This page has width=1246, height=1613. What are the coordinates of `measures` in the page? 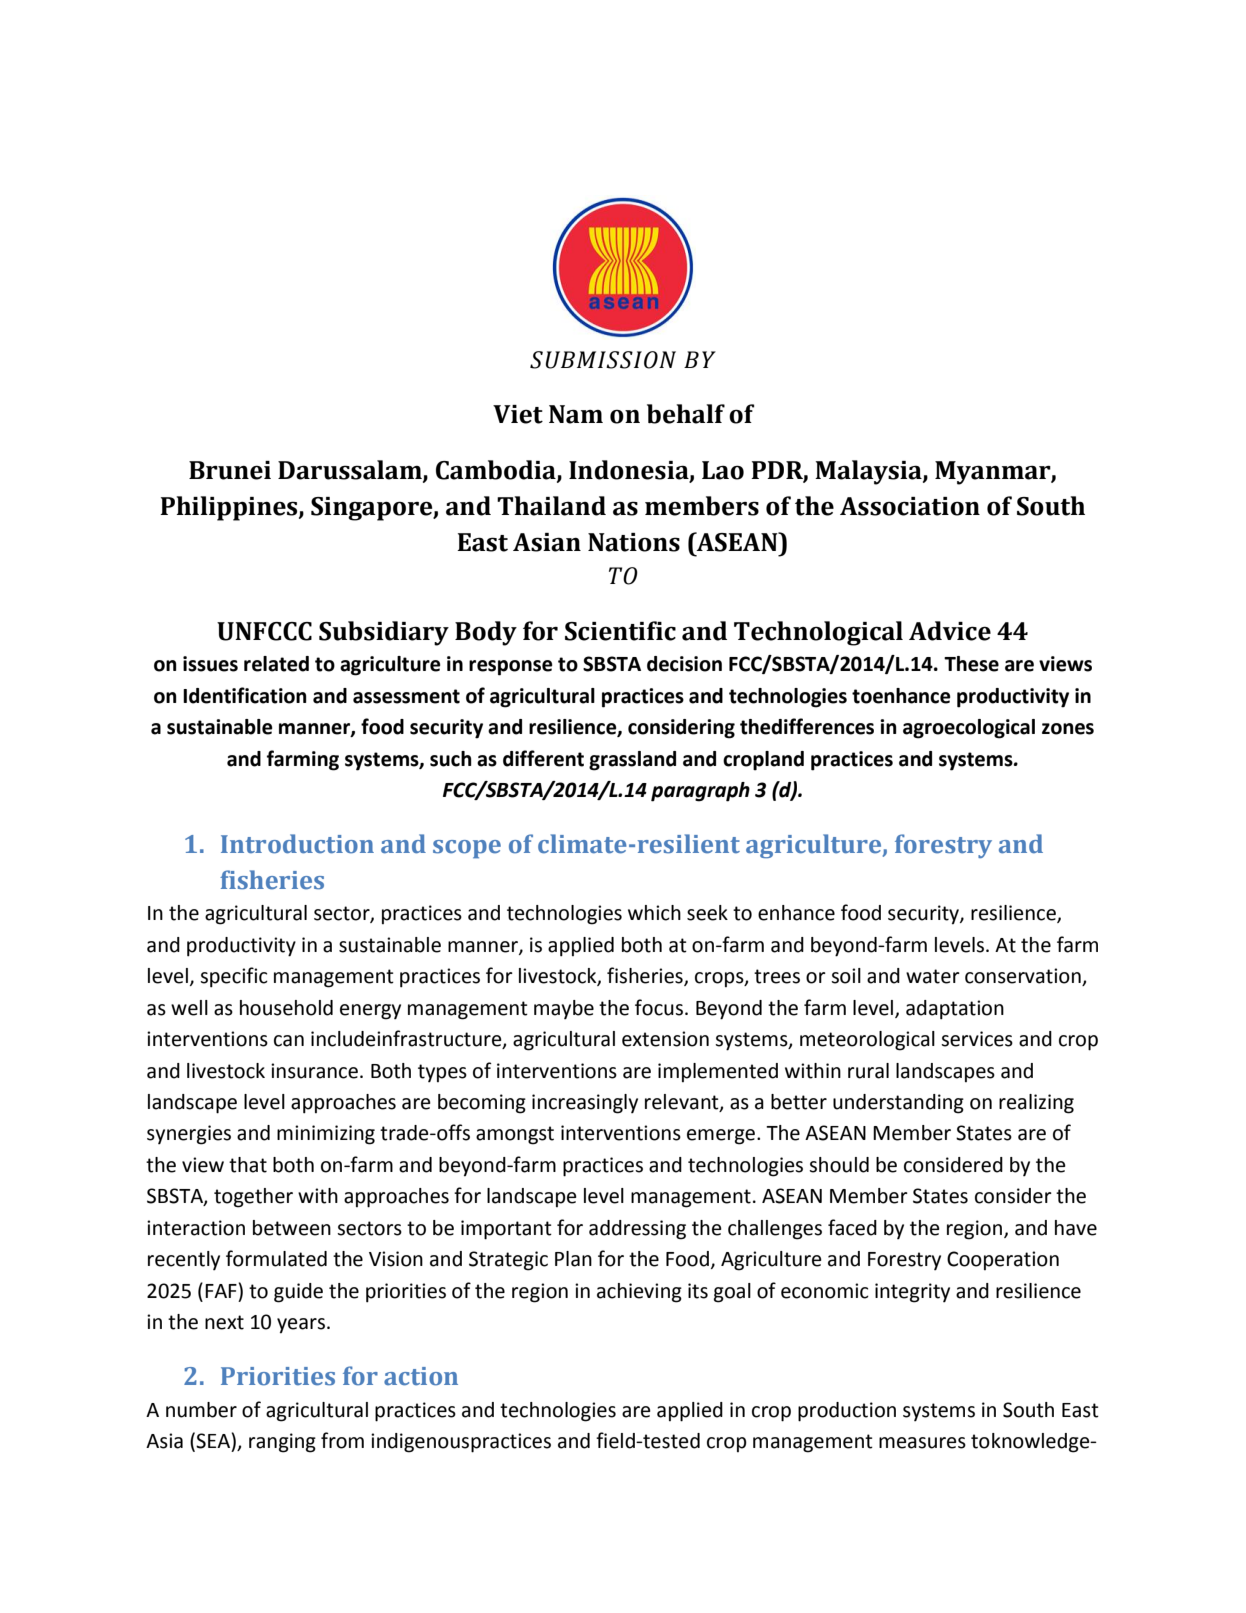 It's located at (922, 1443).
